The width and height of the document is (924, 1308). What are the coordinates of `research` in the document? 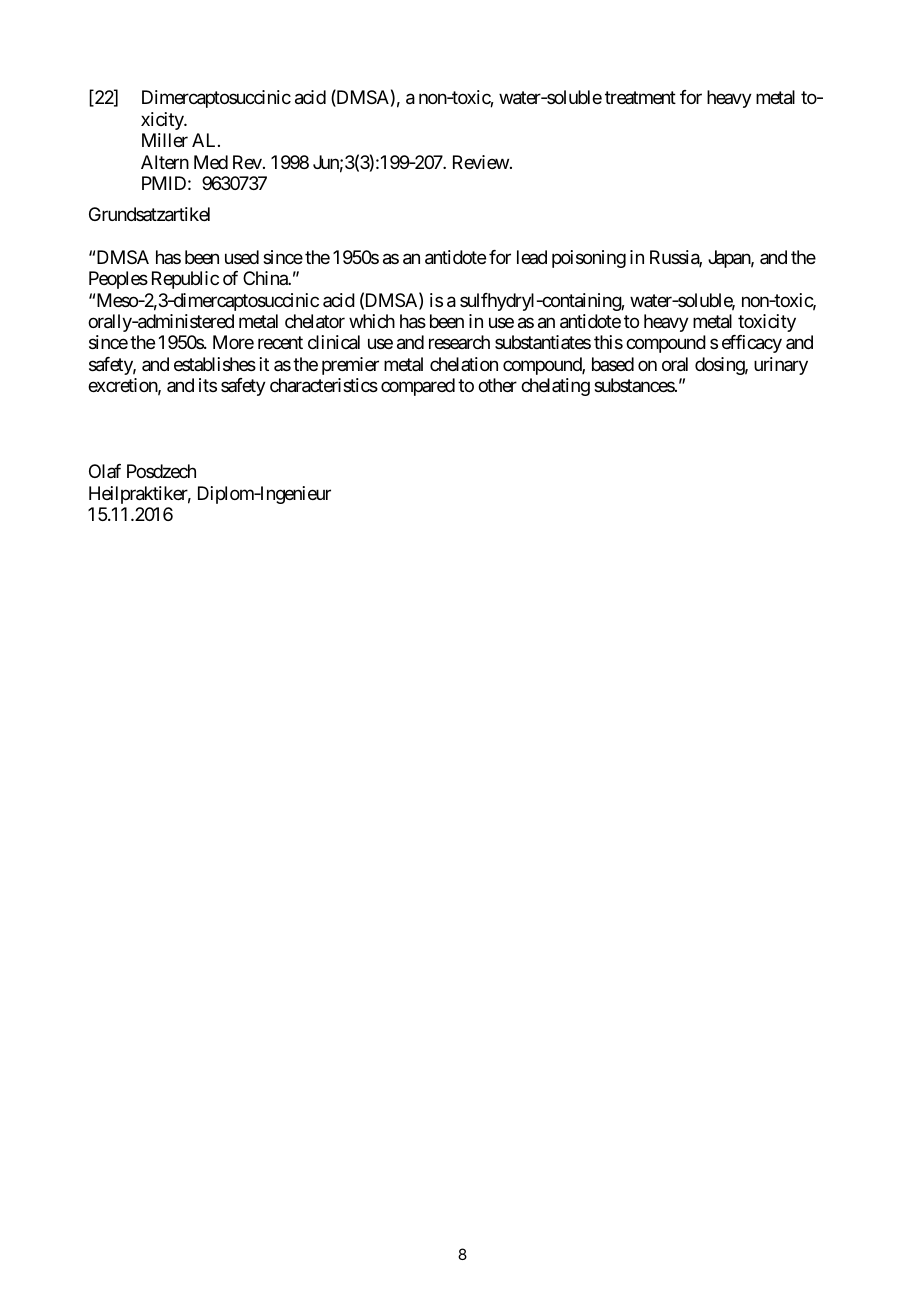 It's located at (459, 342).
